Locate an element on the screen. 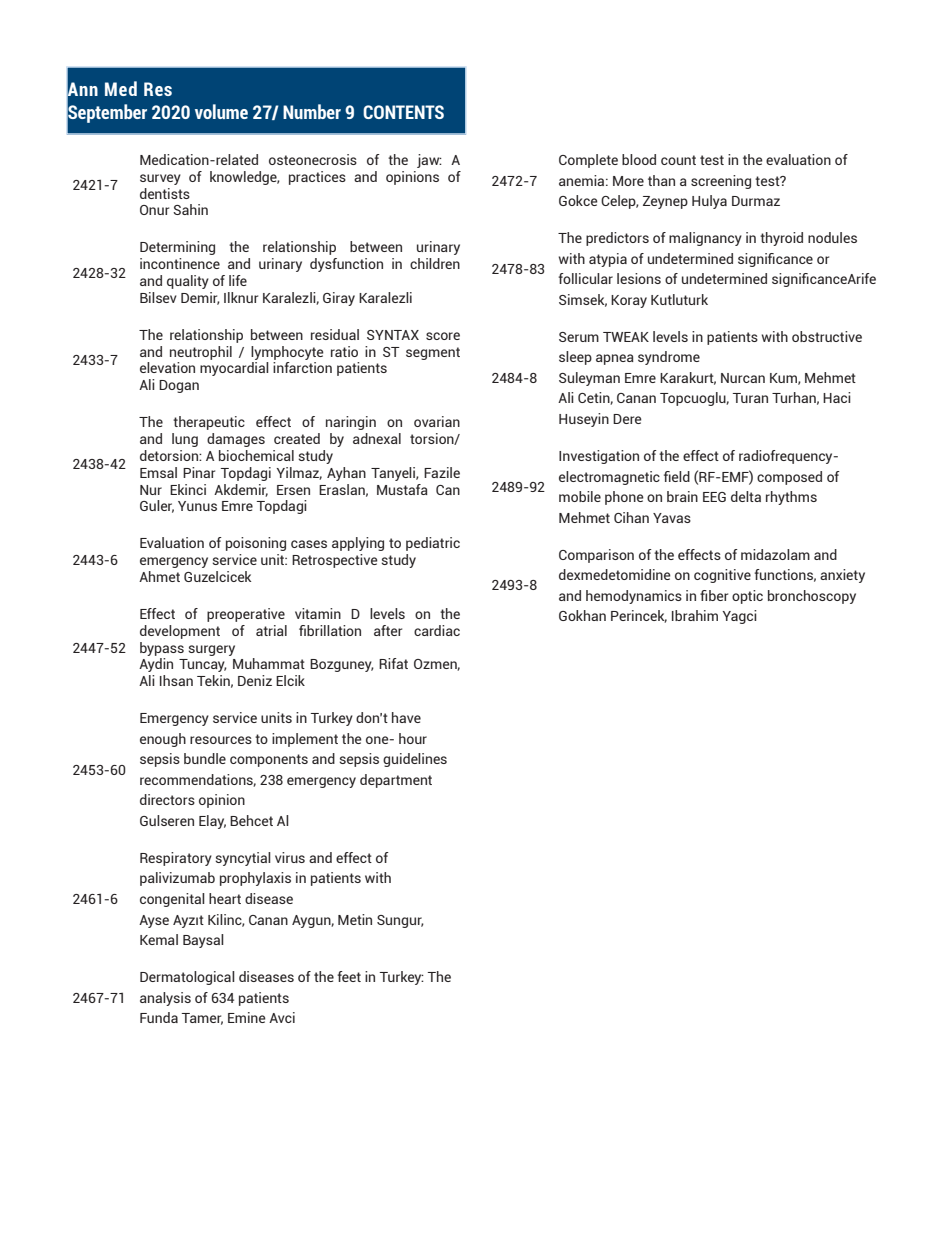 The height and width of the screenshot is (1233, 952). cognitive is located at coordinates (722, 576).
